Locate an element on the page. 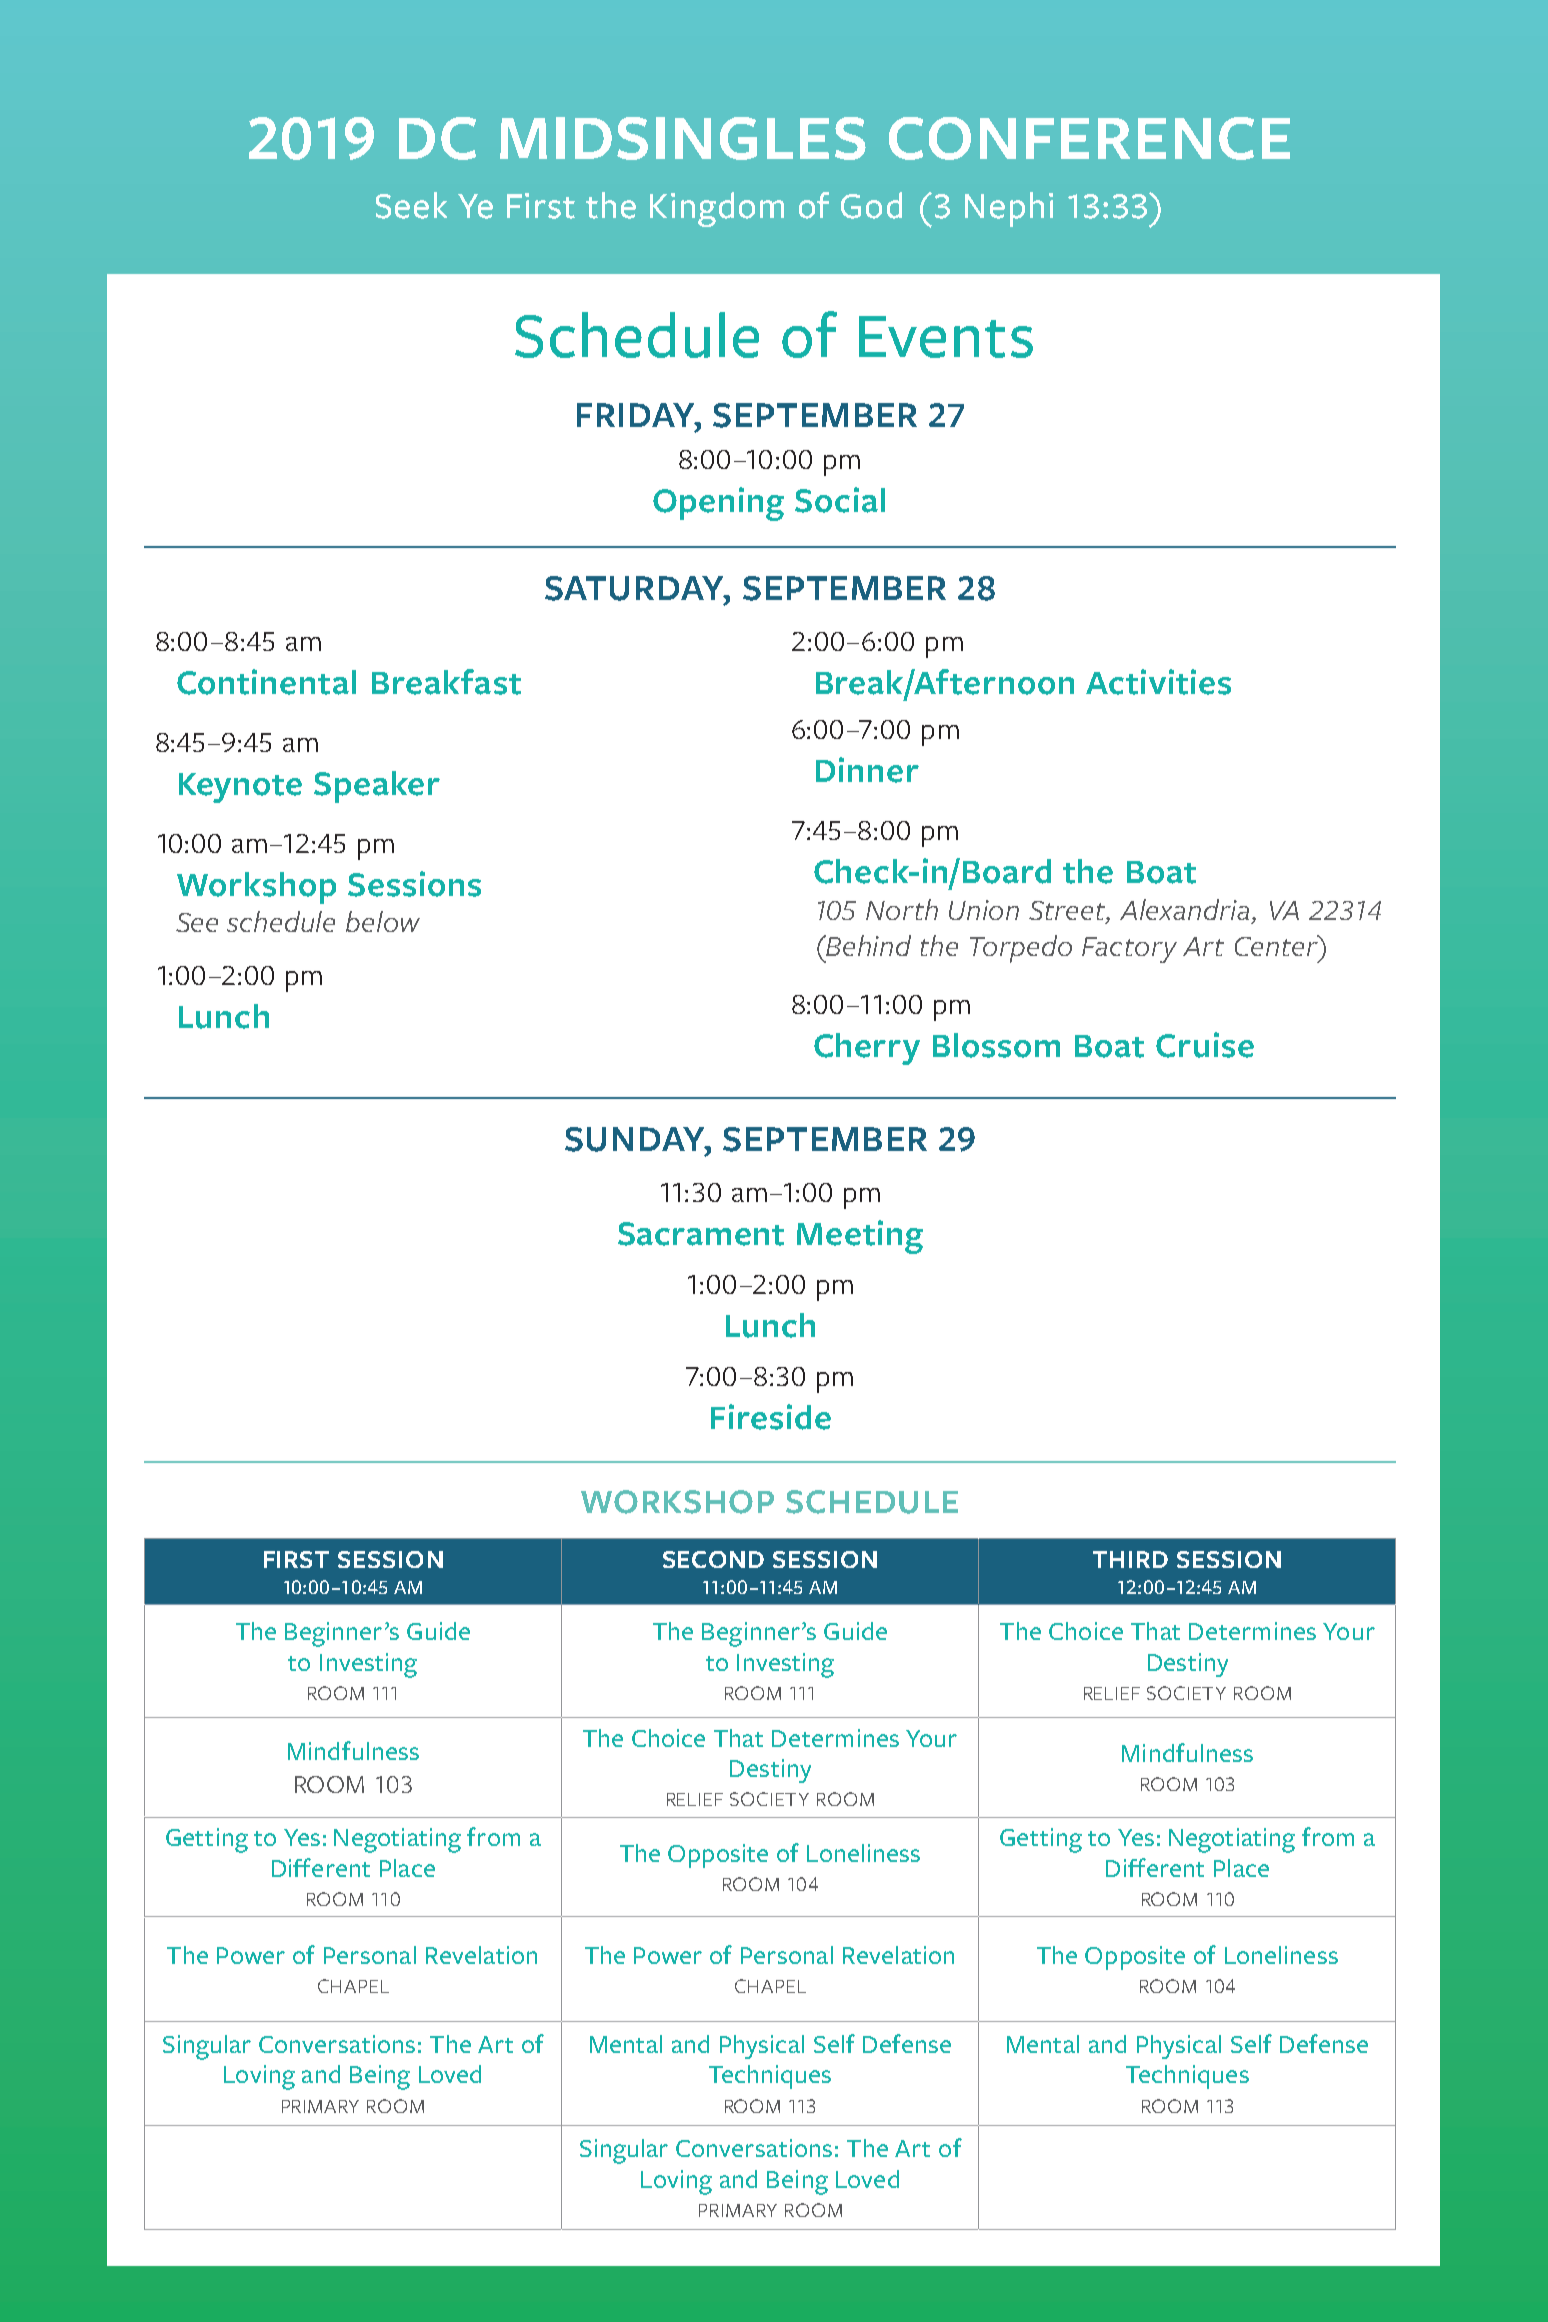 The width and height of the page is (1548, 2322). Seek is located at coordinates (411, 205).
